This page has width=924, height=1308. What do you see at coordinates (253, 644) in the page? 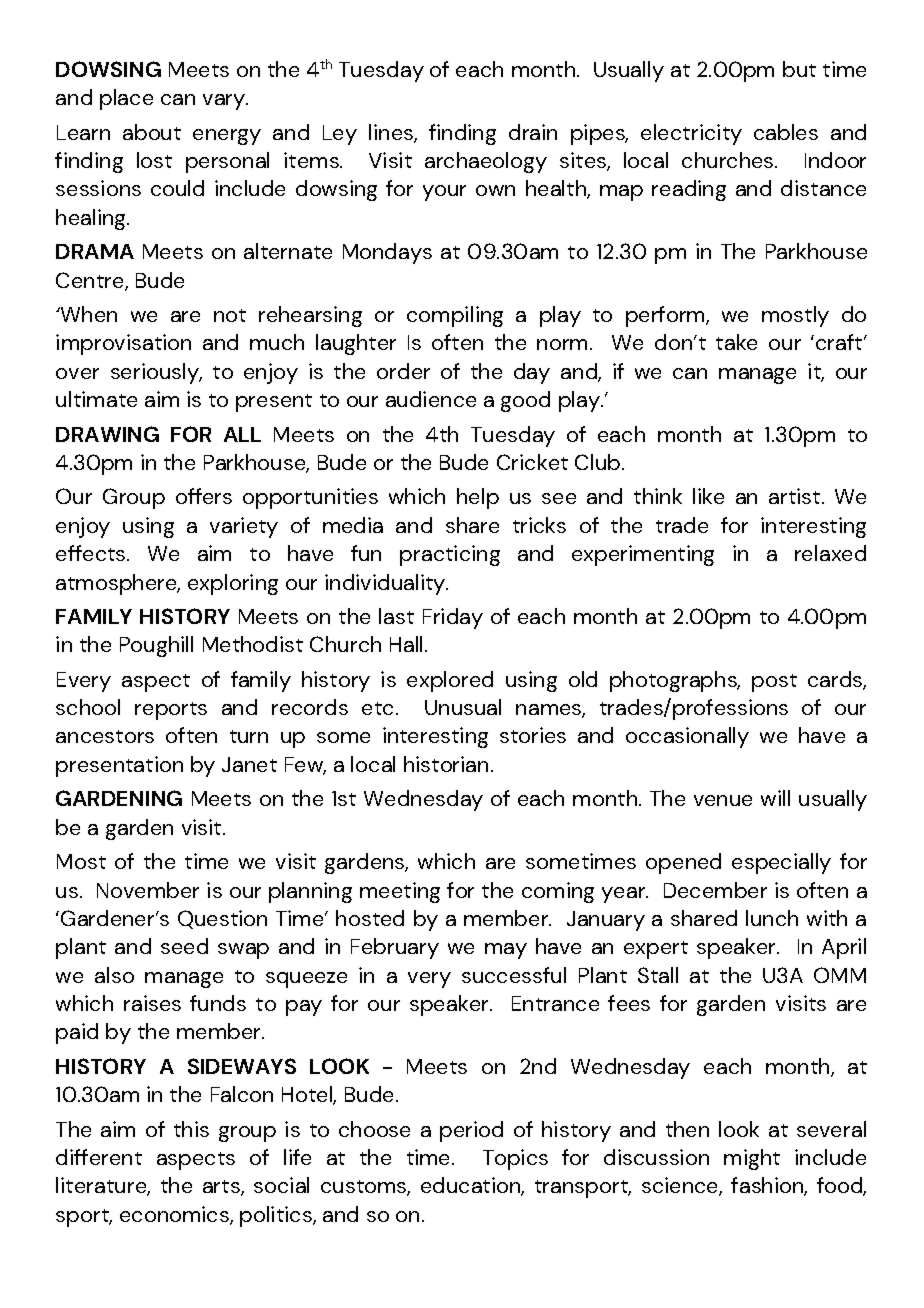
I see `Methodist` at bounding box center [253, 644].
